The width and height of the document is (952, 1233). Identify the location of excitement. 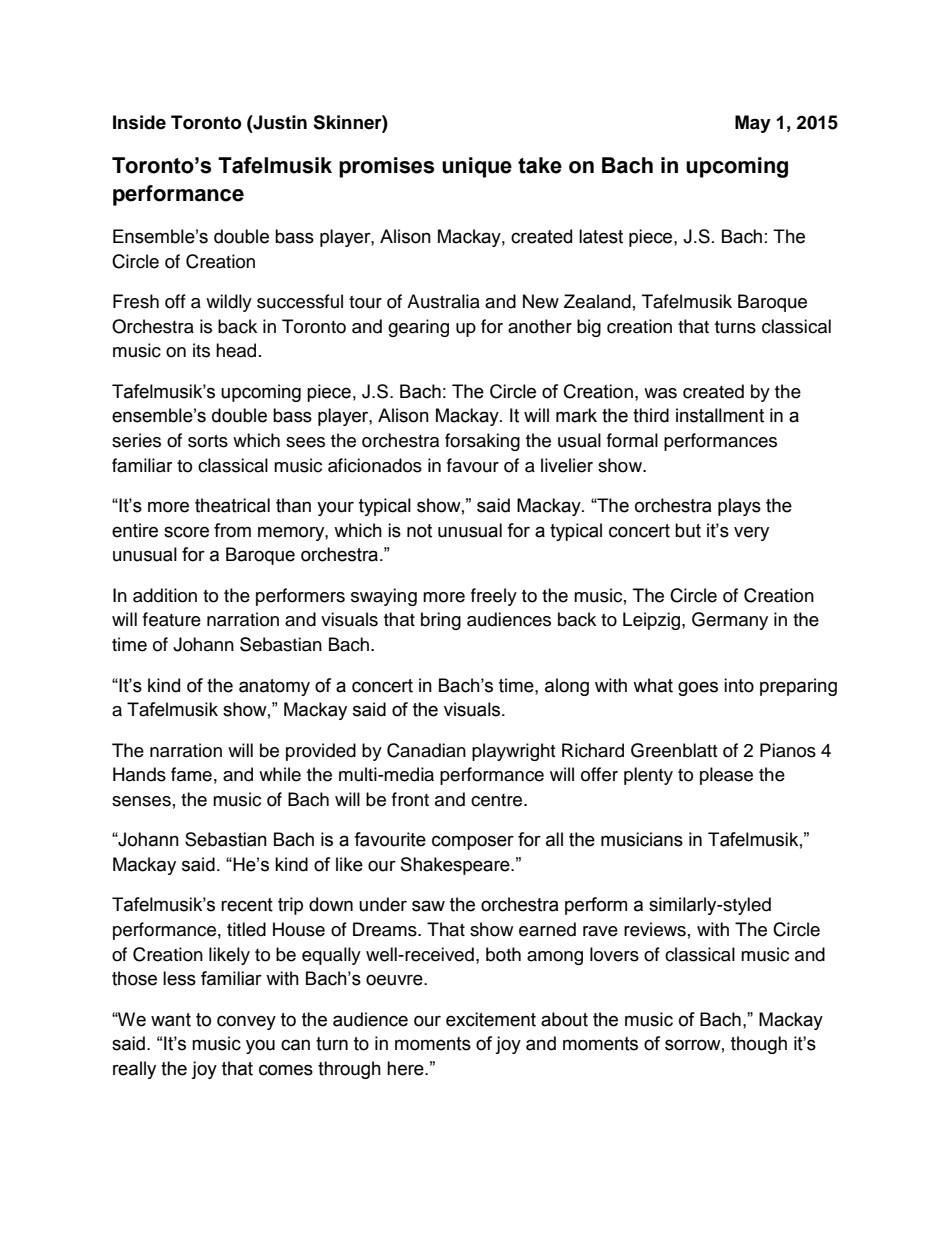
(491, 1019).
